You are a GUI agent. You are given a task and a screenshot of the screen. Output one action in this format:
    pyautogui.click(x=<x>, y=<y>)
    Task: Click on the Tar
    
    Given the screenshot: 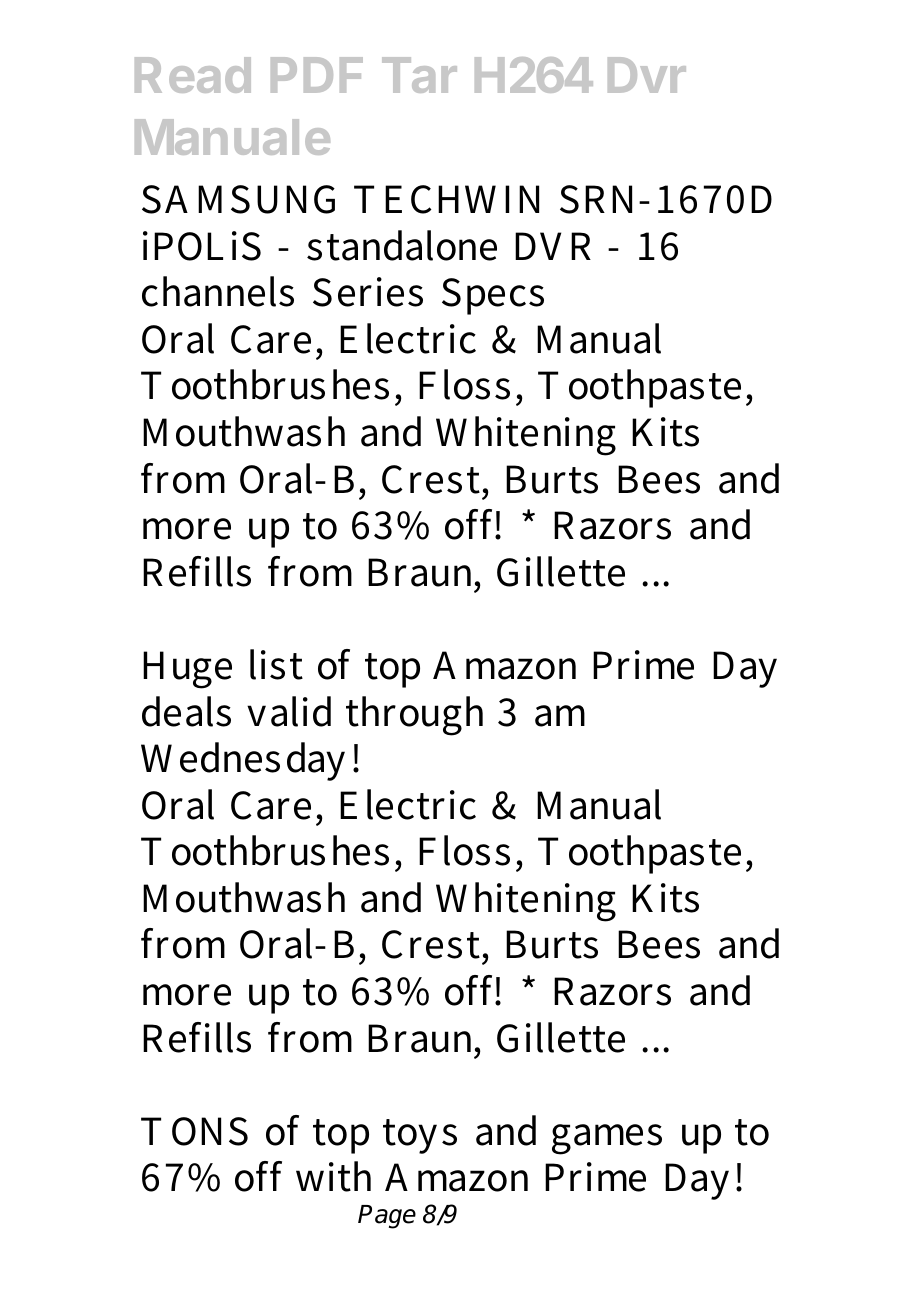 What is the action you would take?
    pyautogui.click(x=419, y=75)
